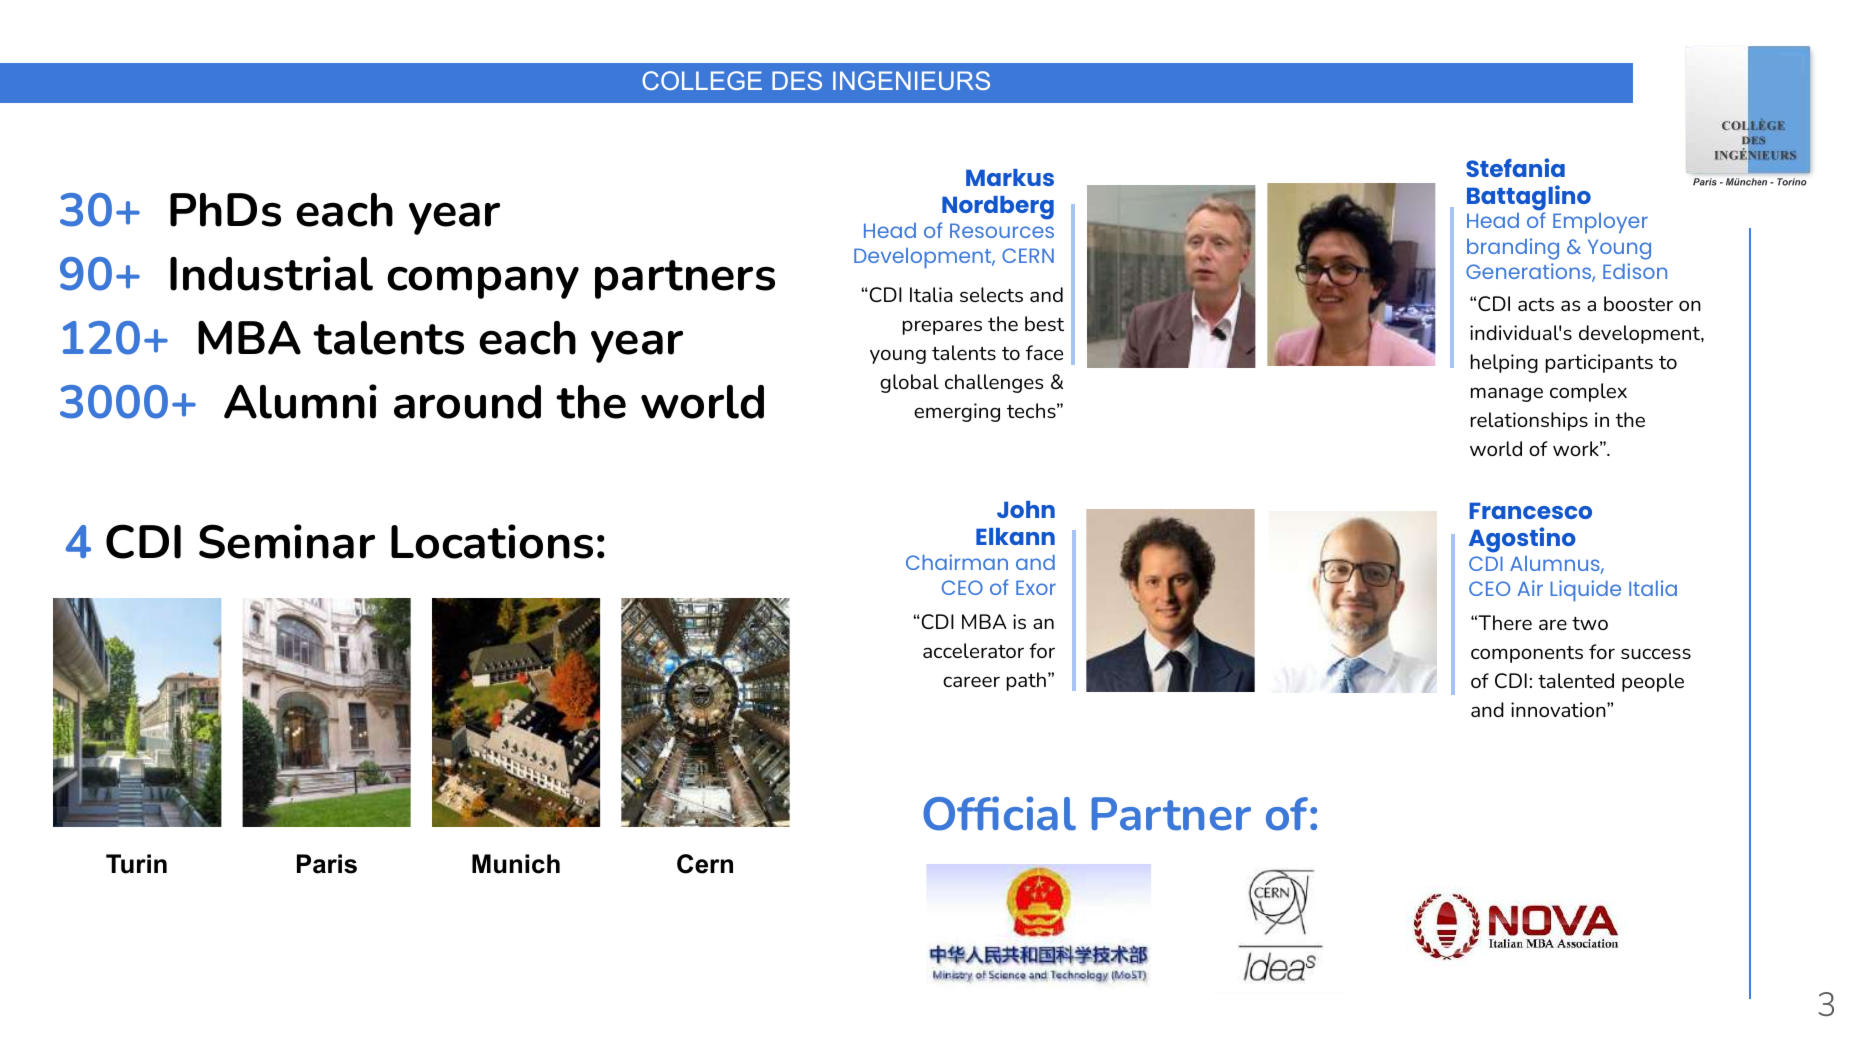 Image resolution: width=1862 pixels, height=1047 pixels. What do you see at coordinates (1515, 167) in the image?
I see `Stefania` at bounding box center [1515, 167].
